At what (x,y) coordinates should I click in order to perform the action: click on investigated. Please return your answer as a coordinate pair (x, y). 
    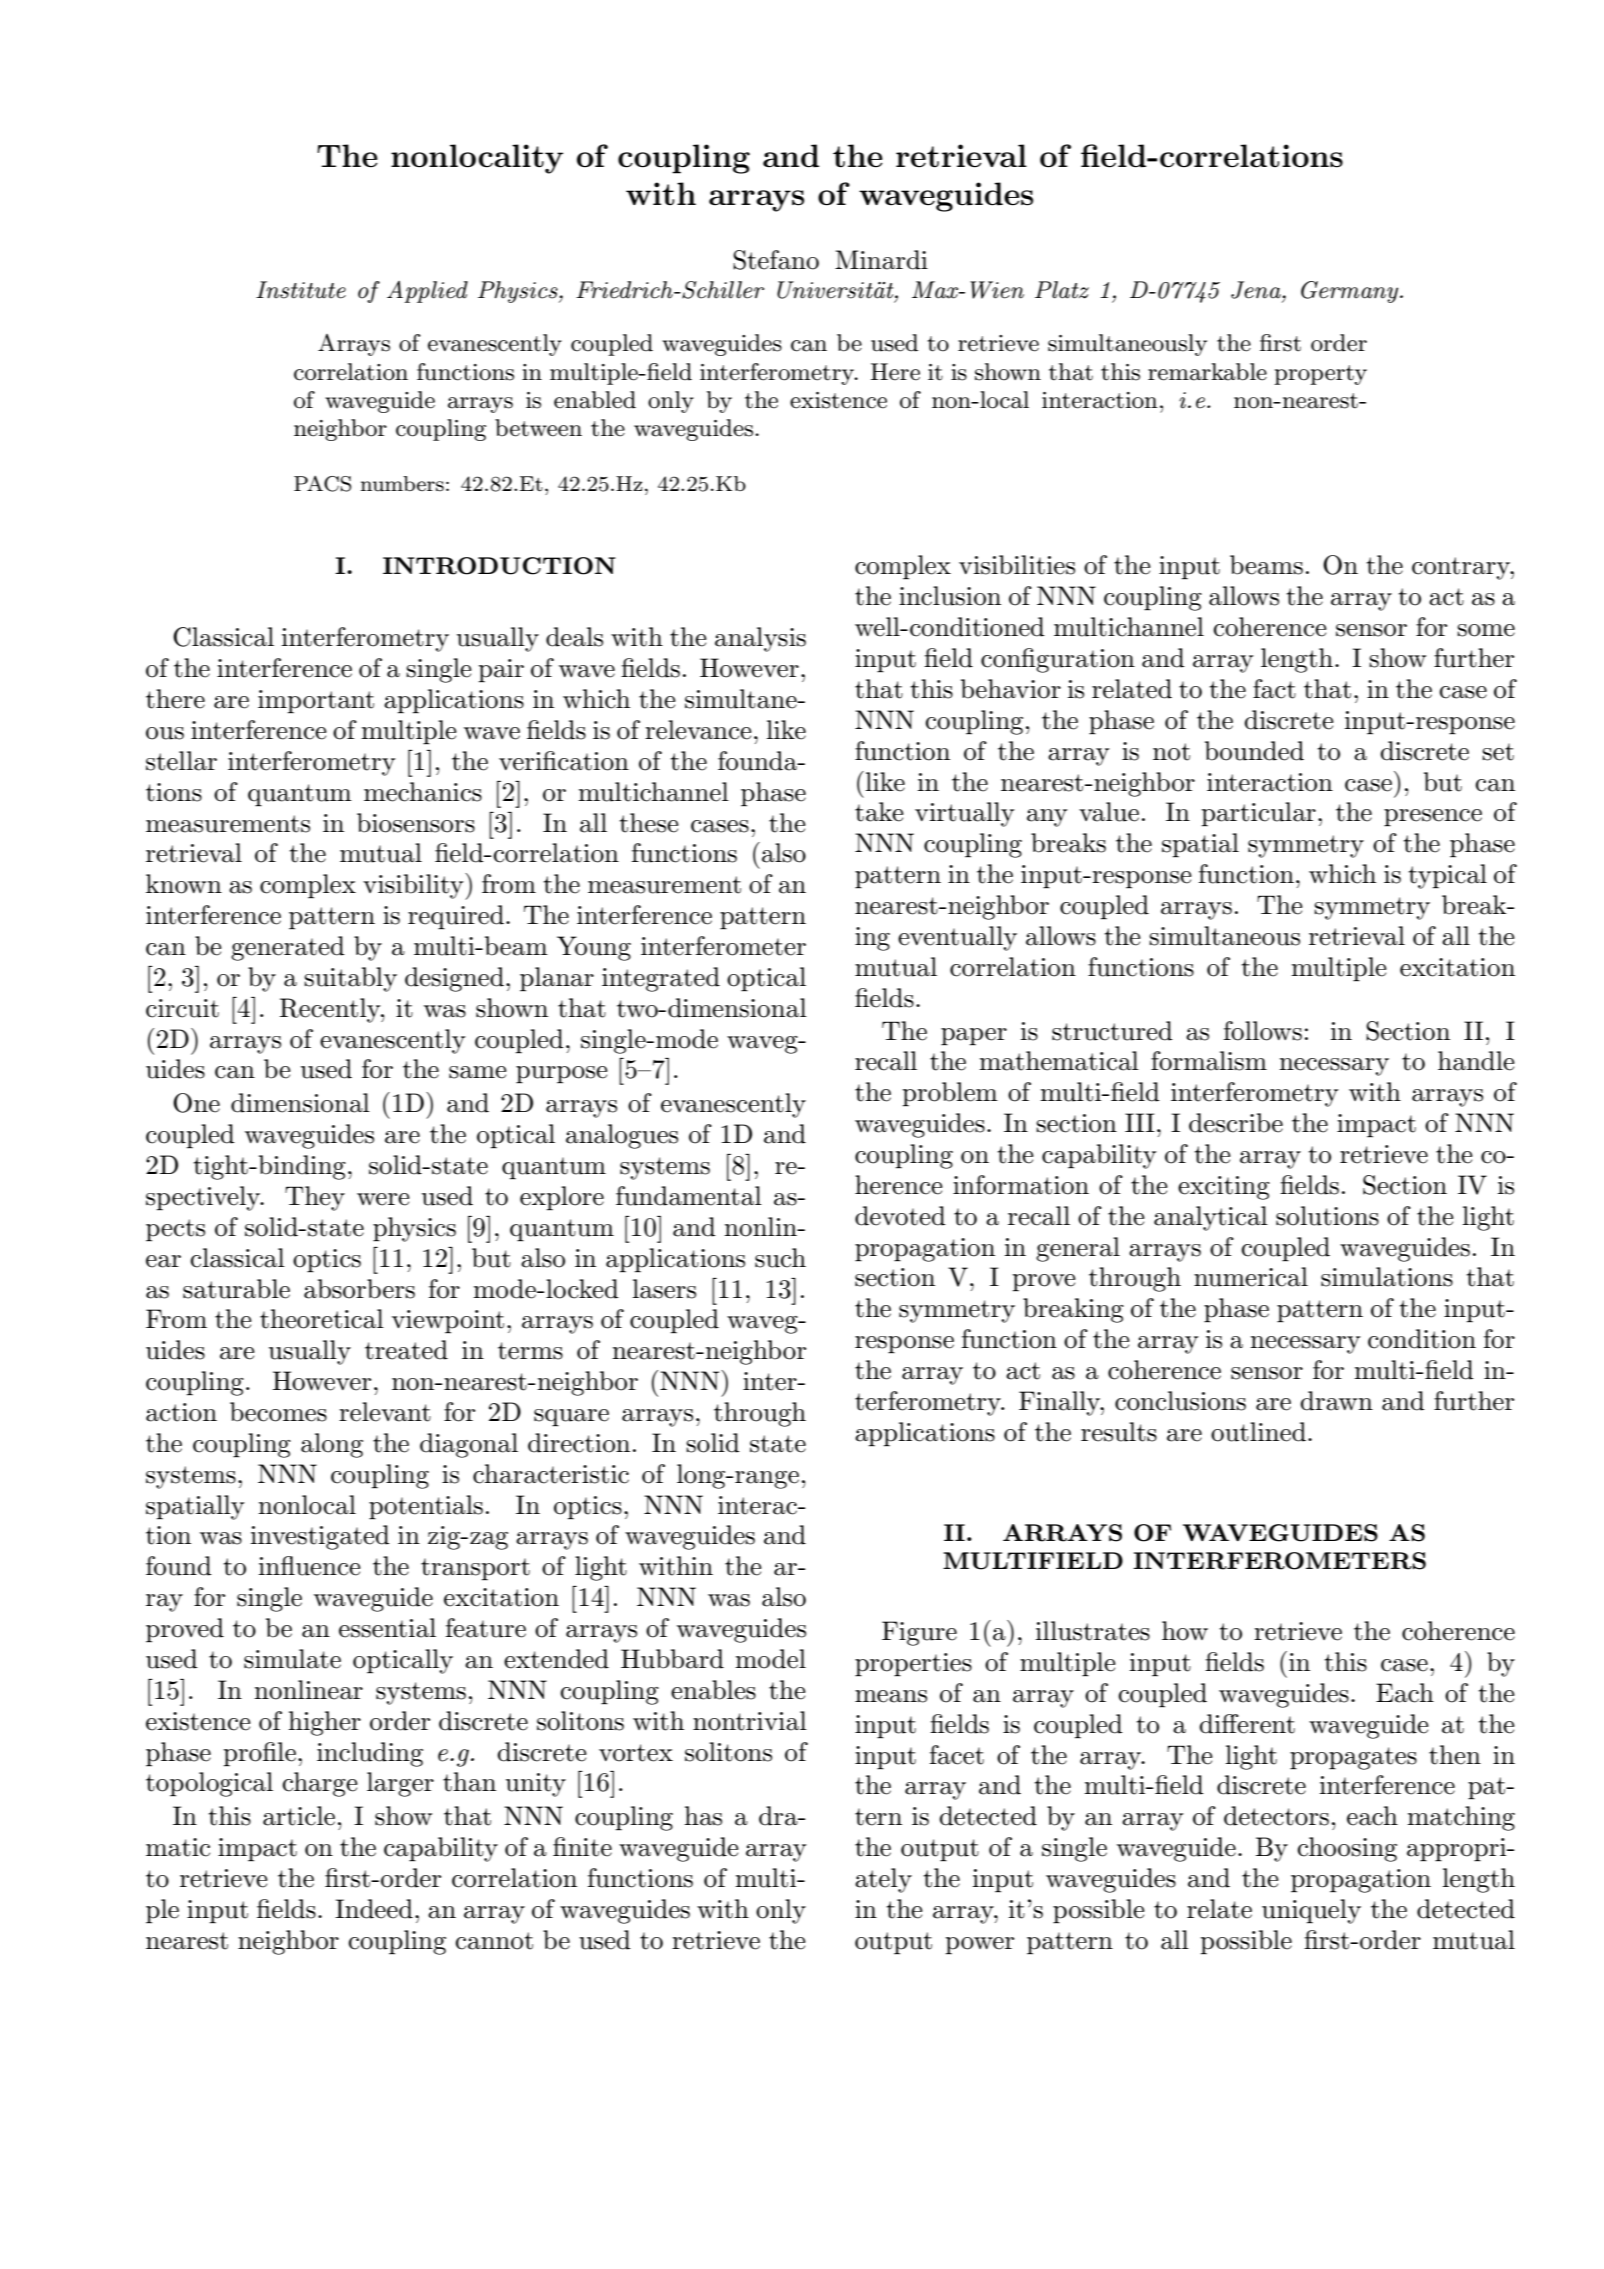
    Looking at the image, I should click on (320, 1537).
